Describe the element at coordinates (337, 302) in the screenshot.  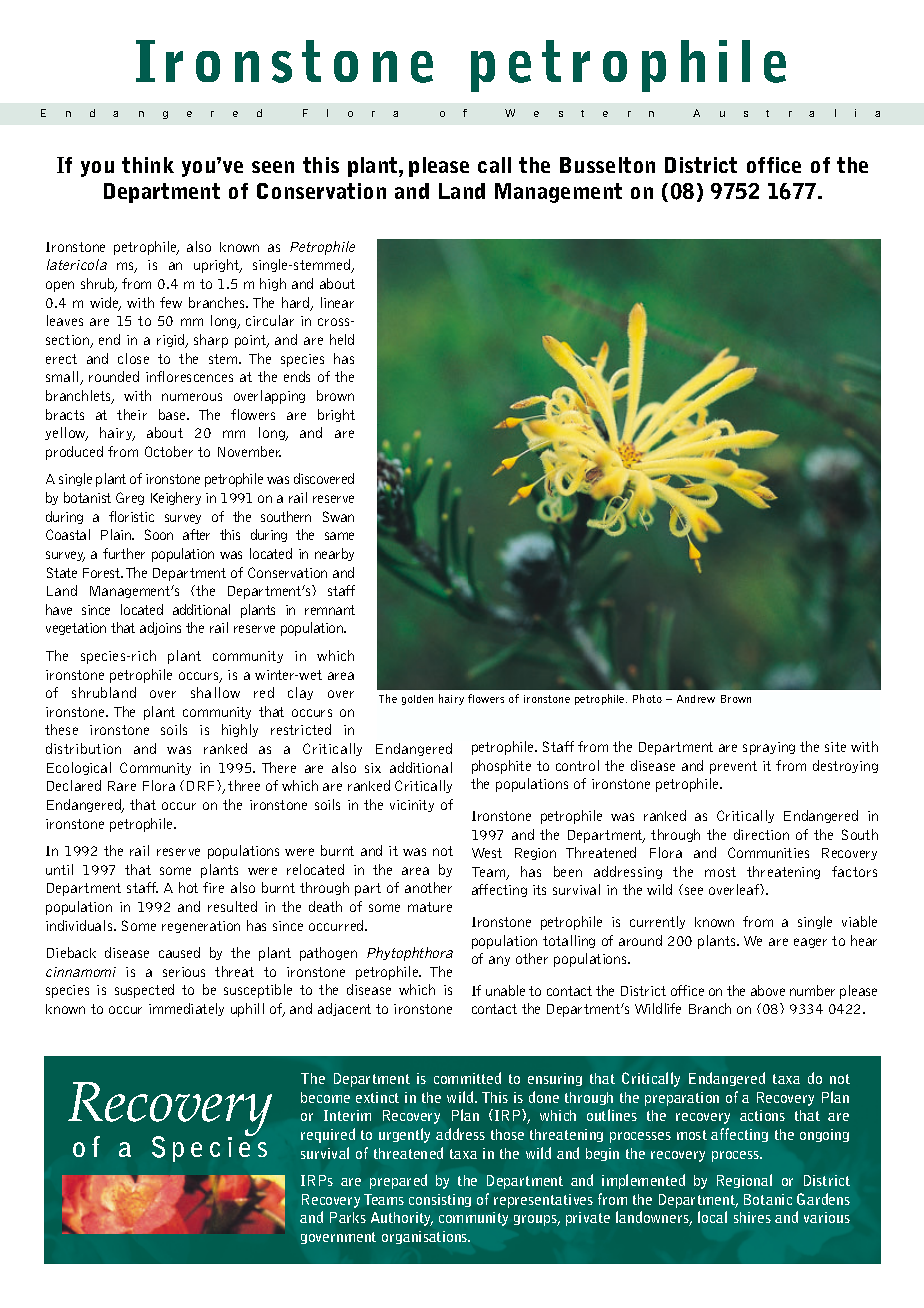
I see `linear` at that location.
